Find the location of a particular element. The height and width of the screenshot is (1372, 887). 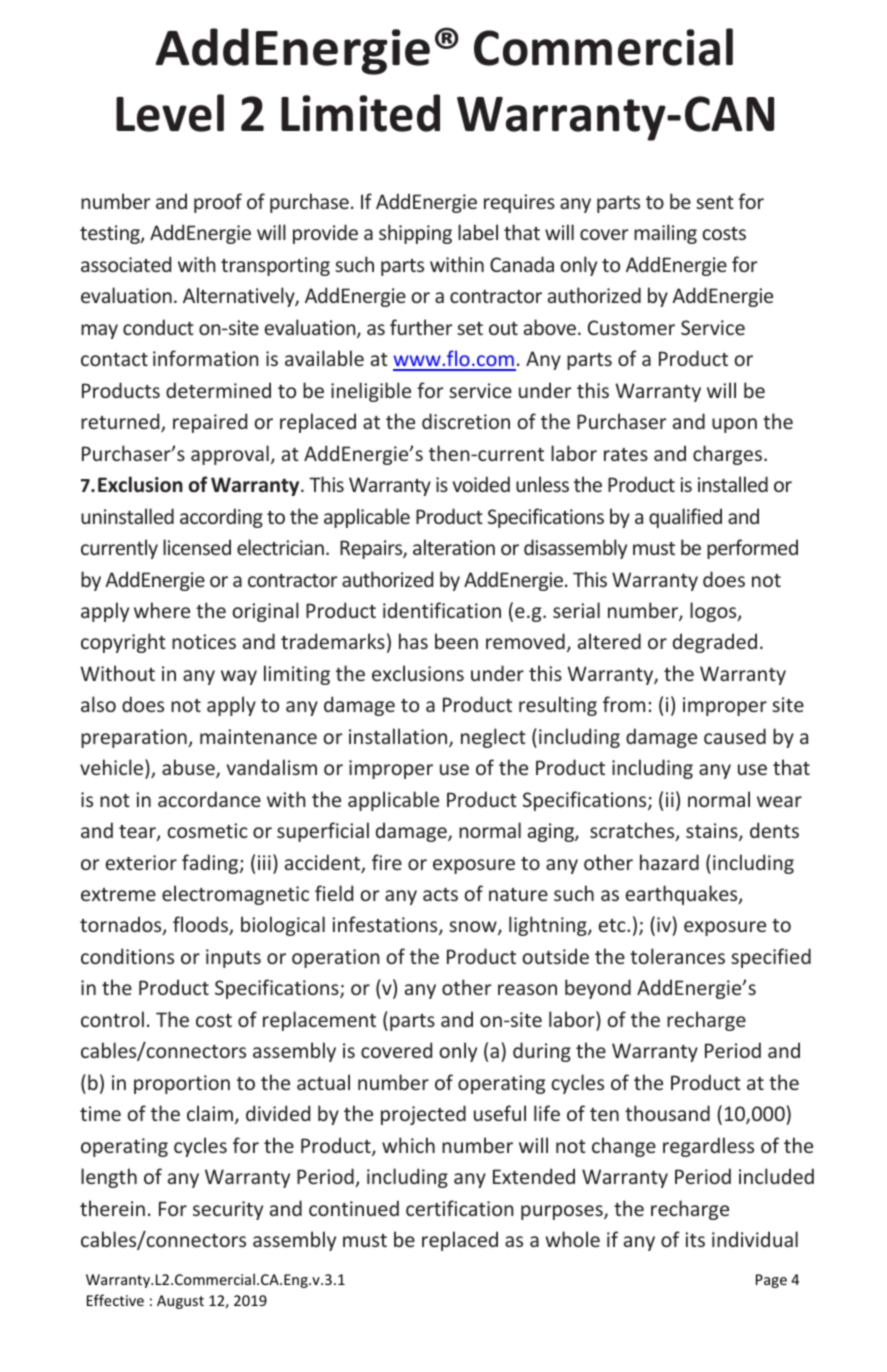

Level is located at coordinates (170, 113).
